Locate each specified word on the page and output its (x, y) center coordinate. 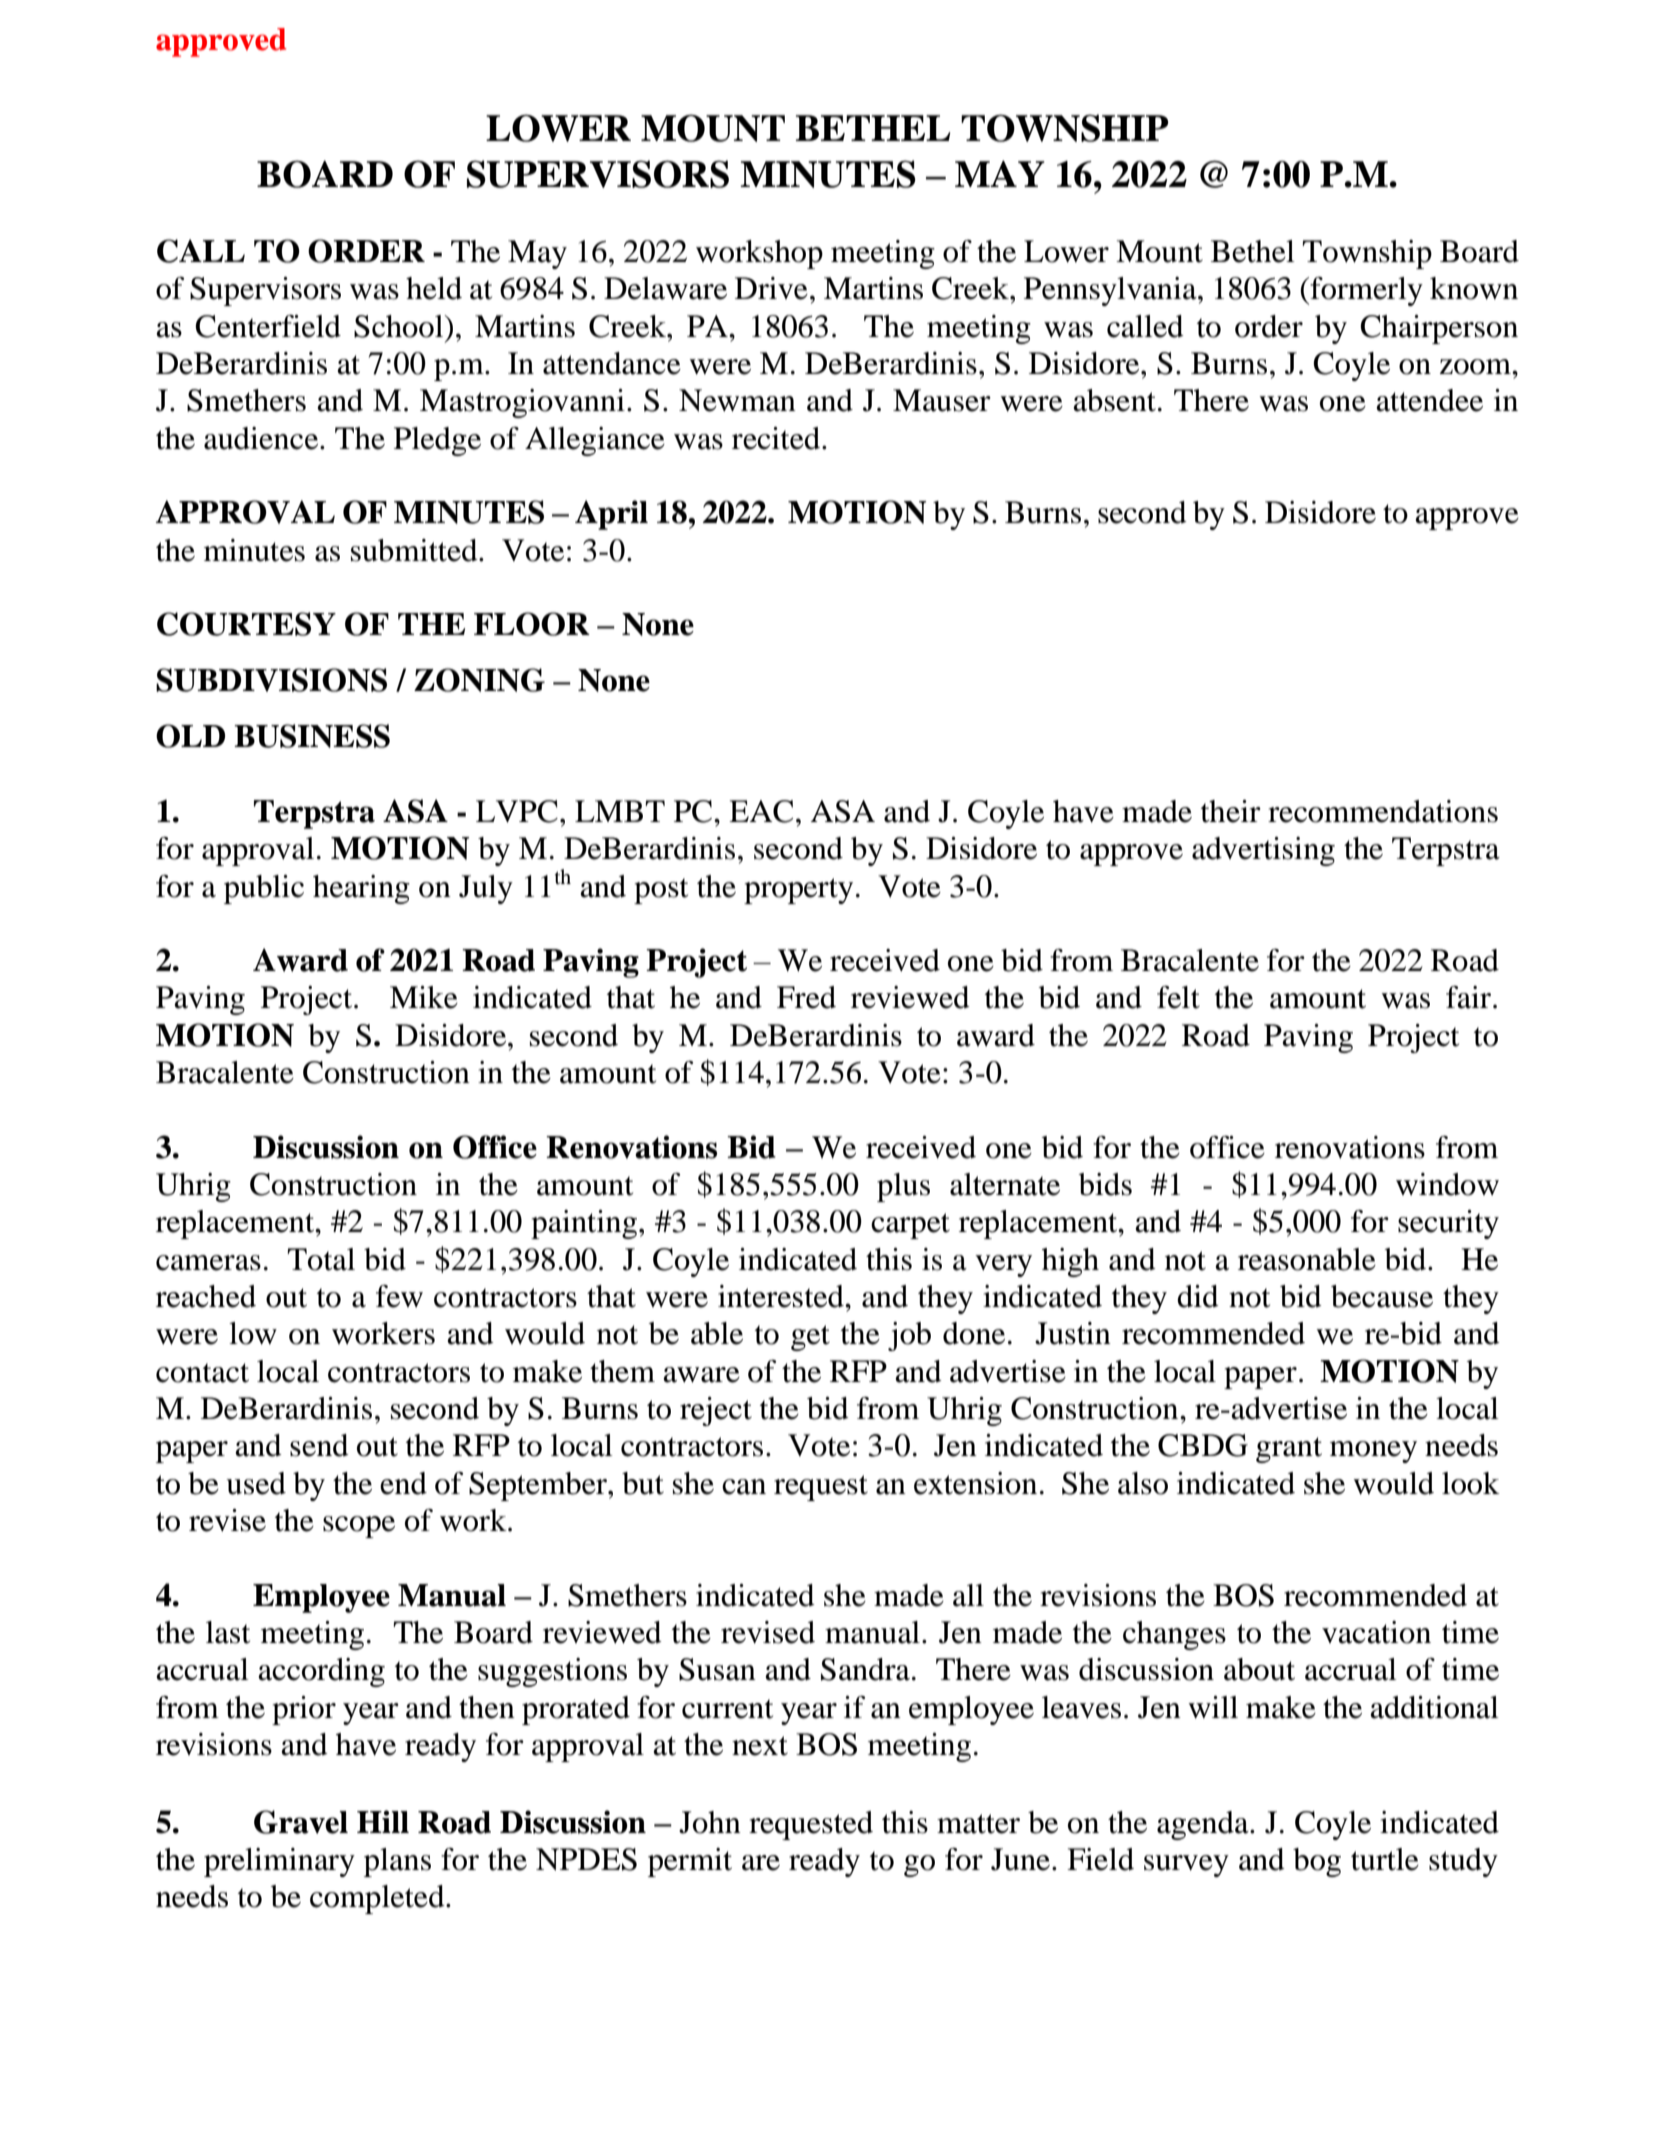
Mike (424, 997)
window (1447, 1184)
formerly (1365, 291)
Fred (806, 997)
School (400, 326)
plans (397, 1862)
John (710, 1822)
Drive (771, 288)
